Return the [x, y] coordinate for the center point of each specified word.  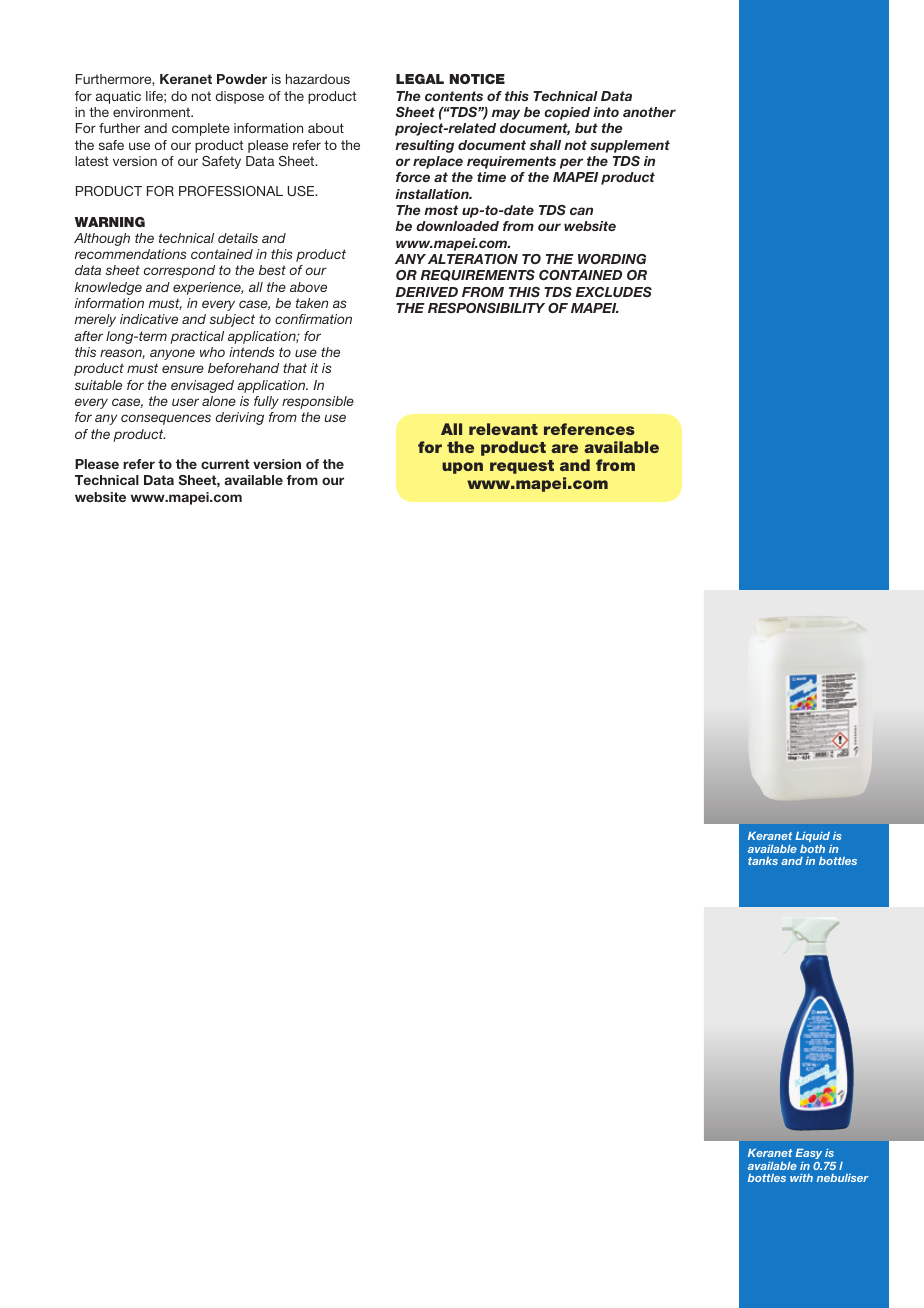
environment [153, 112]
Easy [808, 1154]
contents [454, 96]
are [564, 448]
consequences [166, 419]
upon [462, 468]
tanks [763, 861]
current [225, 464]
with [801, 1178]
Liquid [812, 837]
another [649, 112]
